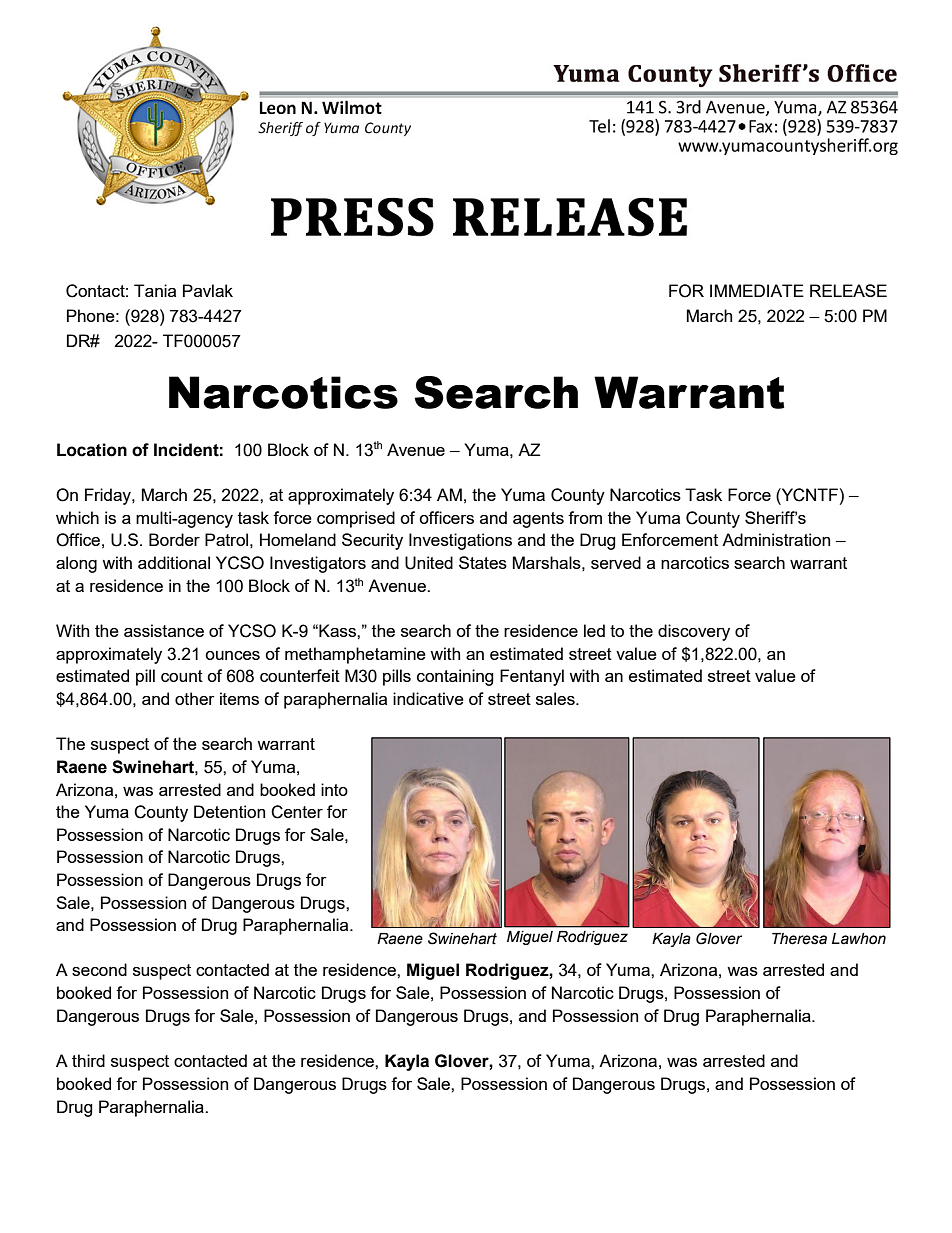  I want to click on RELEASE, so click(848, 290).
